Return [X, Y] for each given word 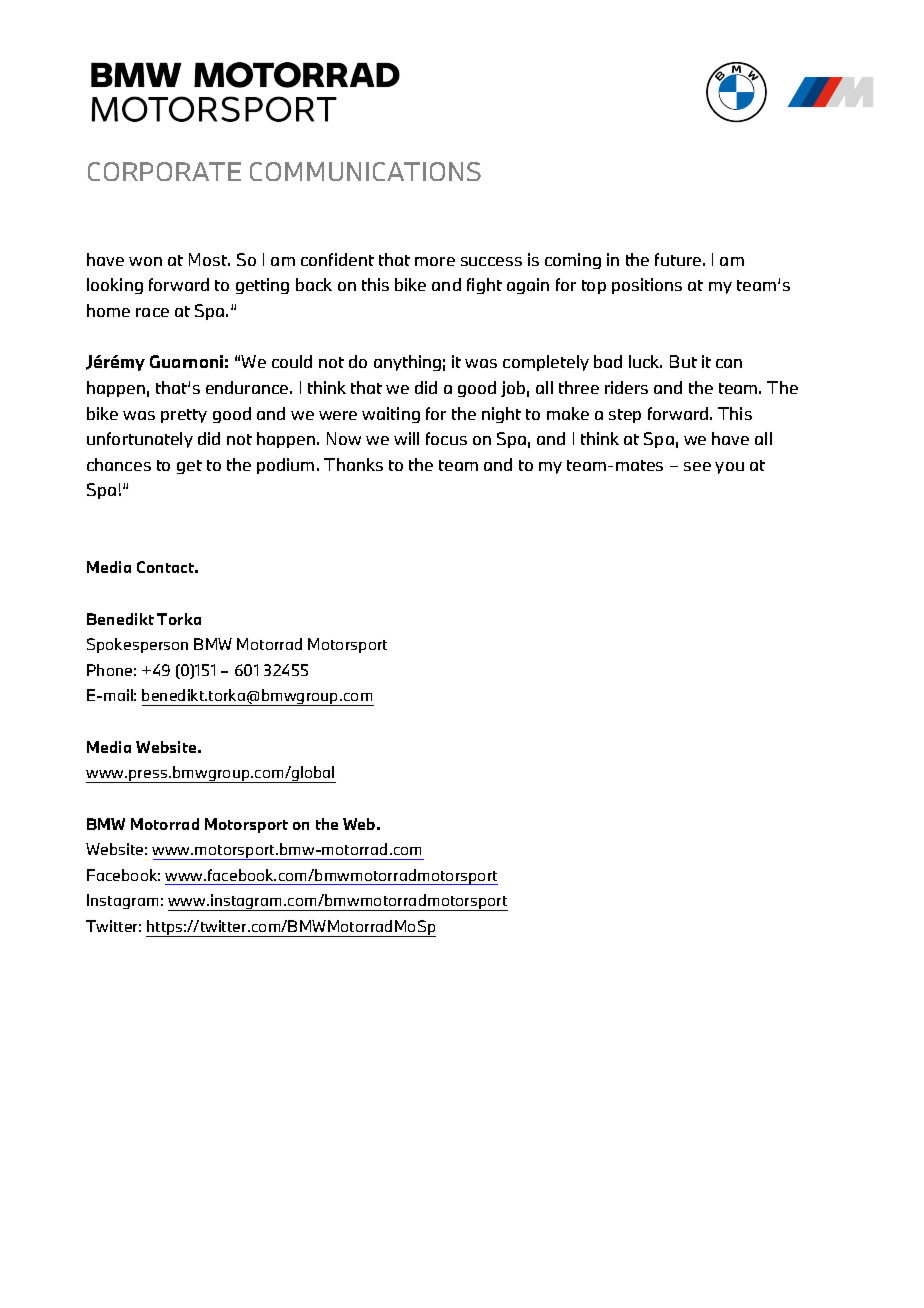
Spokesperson [137, 645]
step [625, 416]
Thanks [353, 464]
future [678, 259]
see [697, 466]
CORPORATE [164, 171]
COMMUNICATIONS [365, 171]
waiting [391, 415]
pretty [184, 416]
